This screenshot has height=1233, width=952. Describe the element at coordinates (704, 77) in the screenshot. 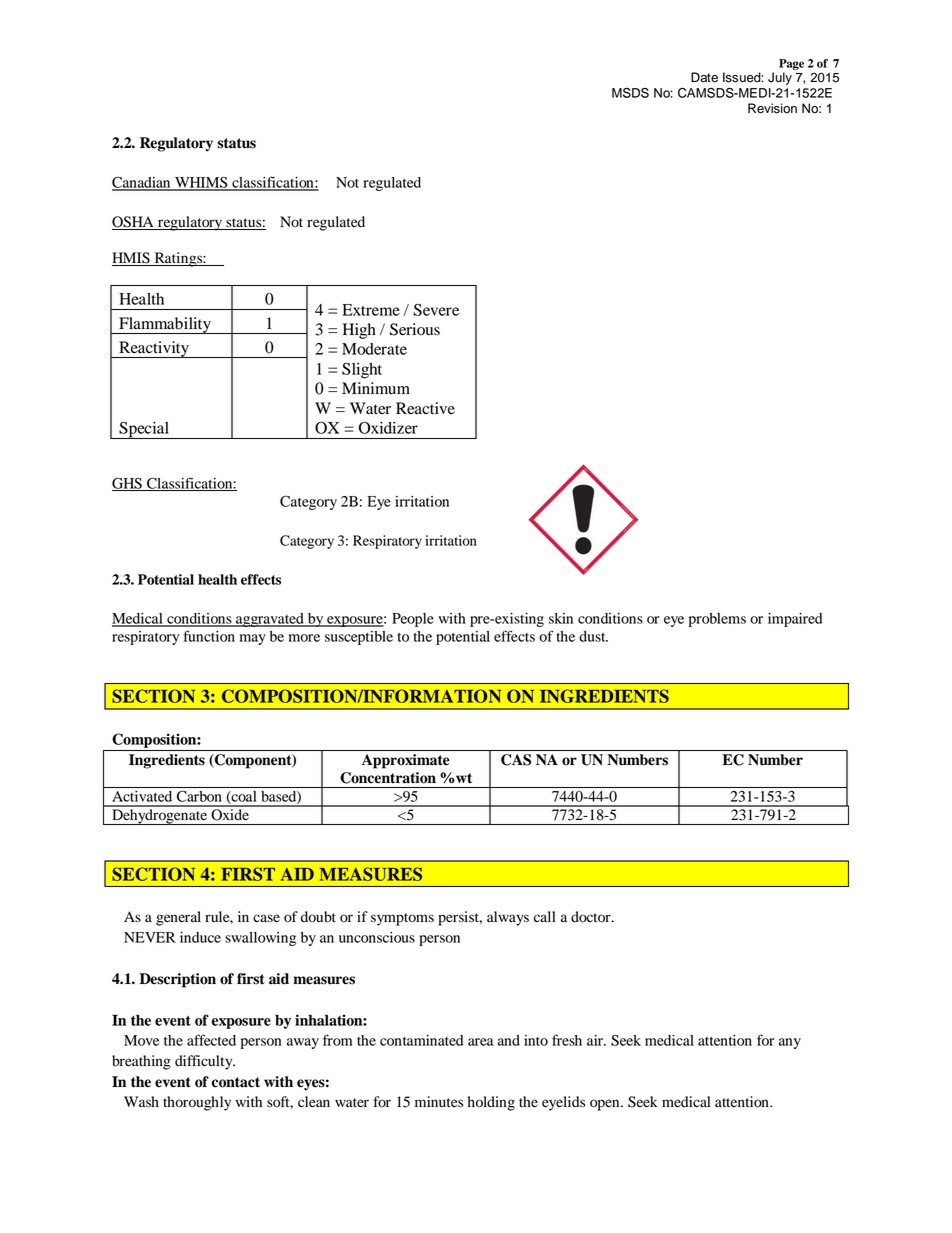

I see `Date` at that location.
